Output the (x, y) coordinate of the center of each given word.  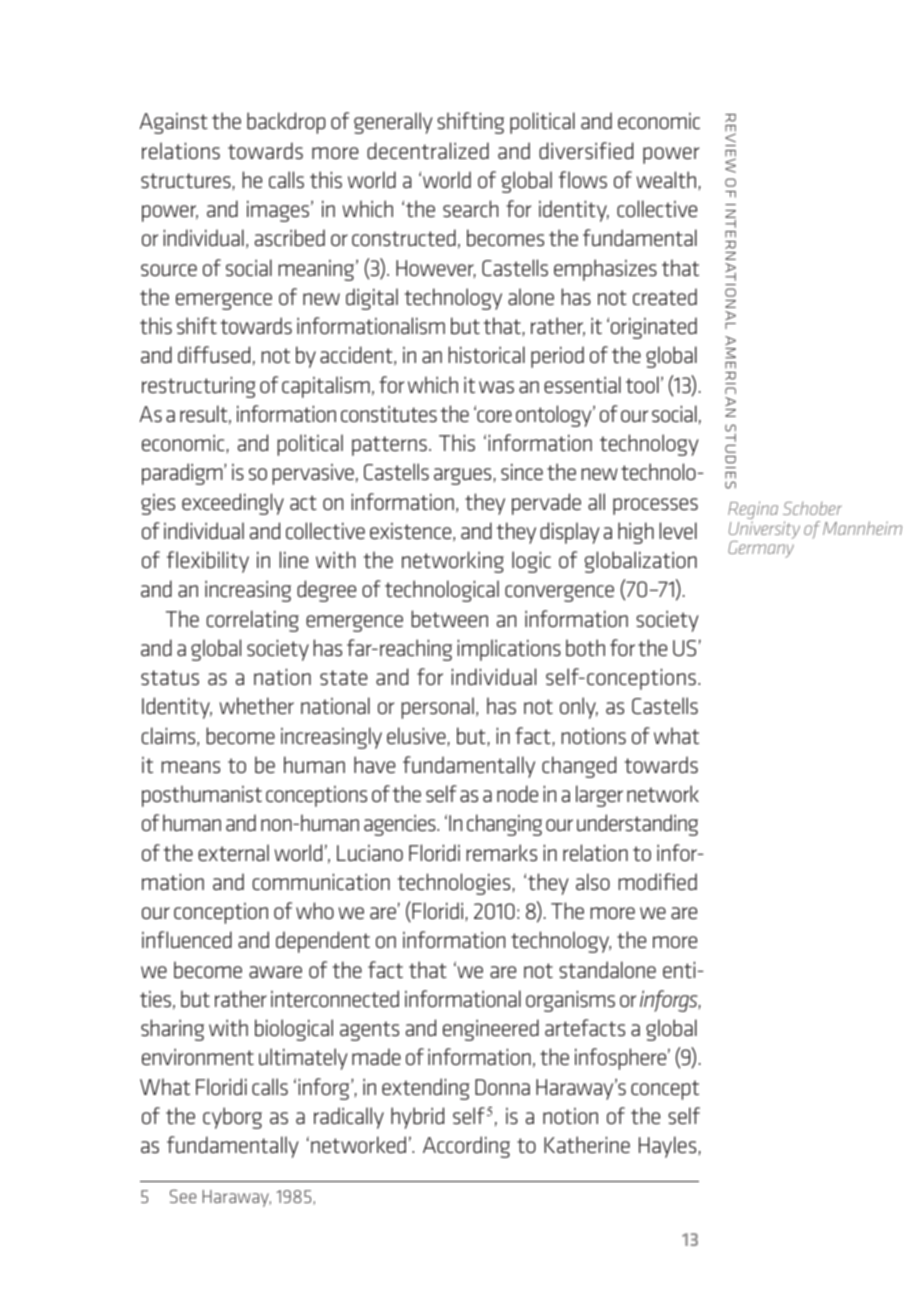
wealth (666, 179)
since (522, 471)
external (233, 852)
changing (504, 825)
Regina (753, 511)
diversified (586, 150)
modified (658, 881)
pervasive (313, 474)
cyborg (232, 1118)
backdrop (286, 123)
